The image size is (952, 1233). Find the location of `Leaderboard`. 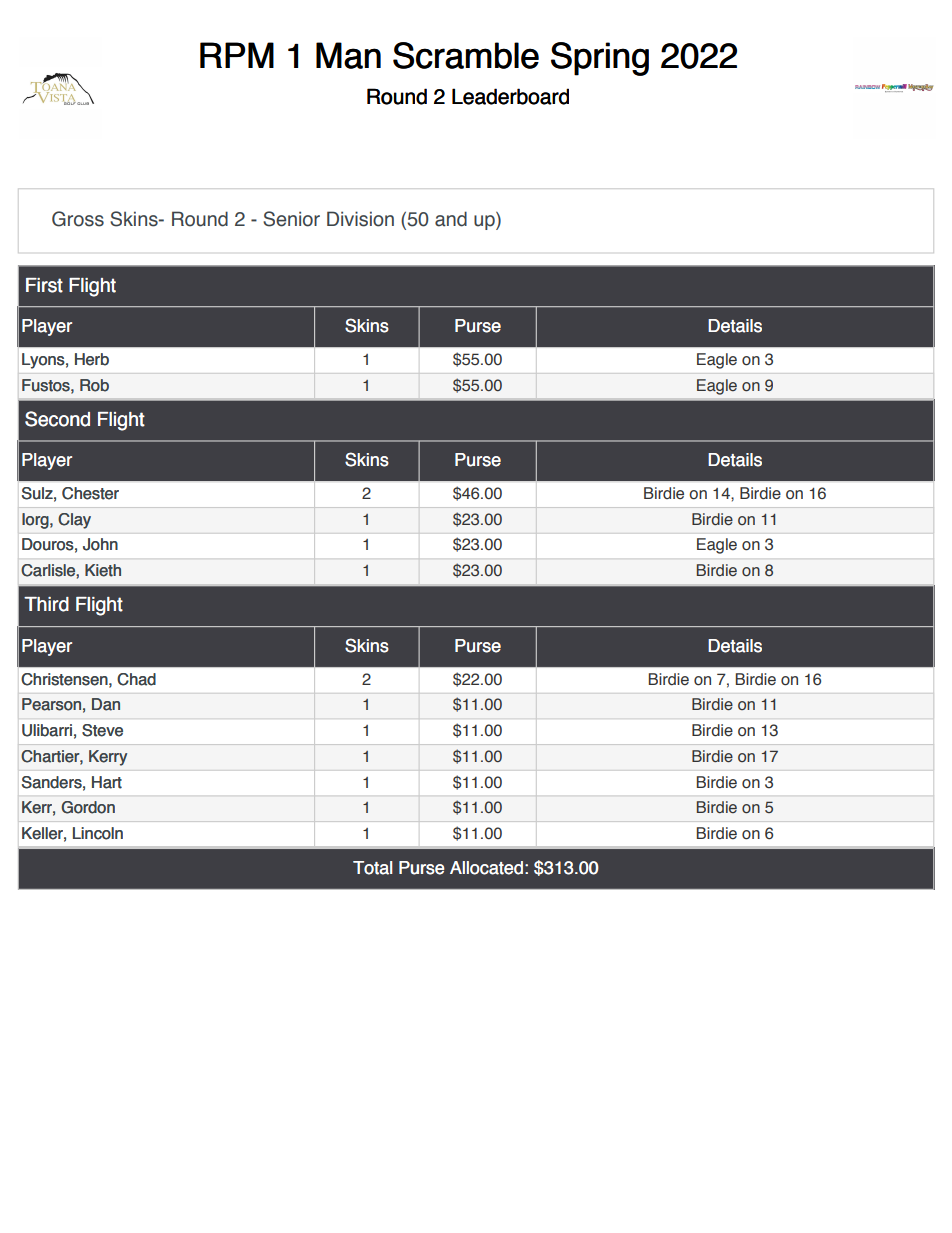

Leaderboard is located at coordinates (510, 96).
